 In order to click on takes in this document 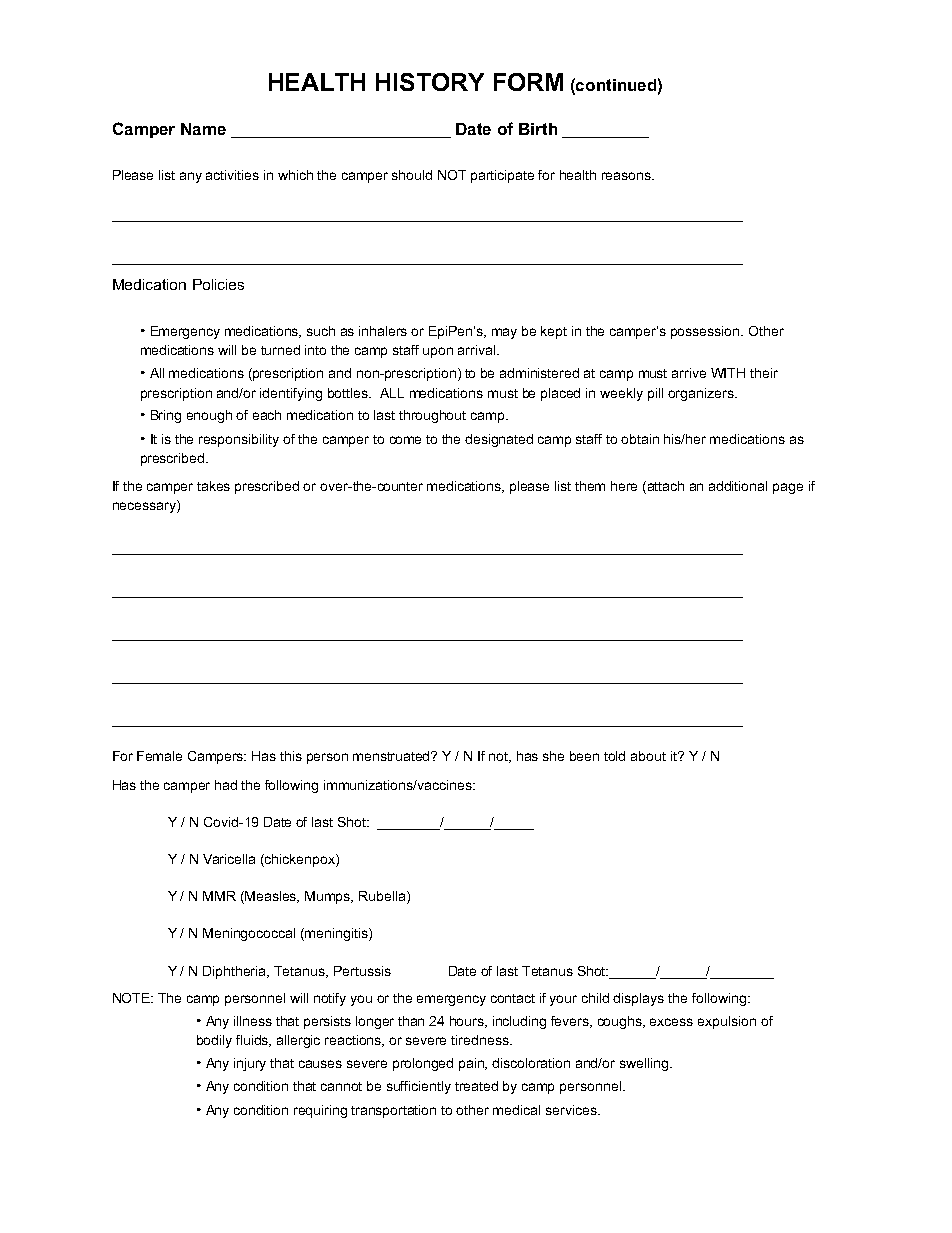, I will do `click(213, 486)`.
